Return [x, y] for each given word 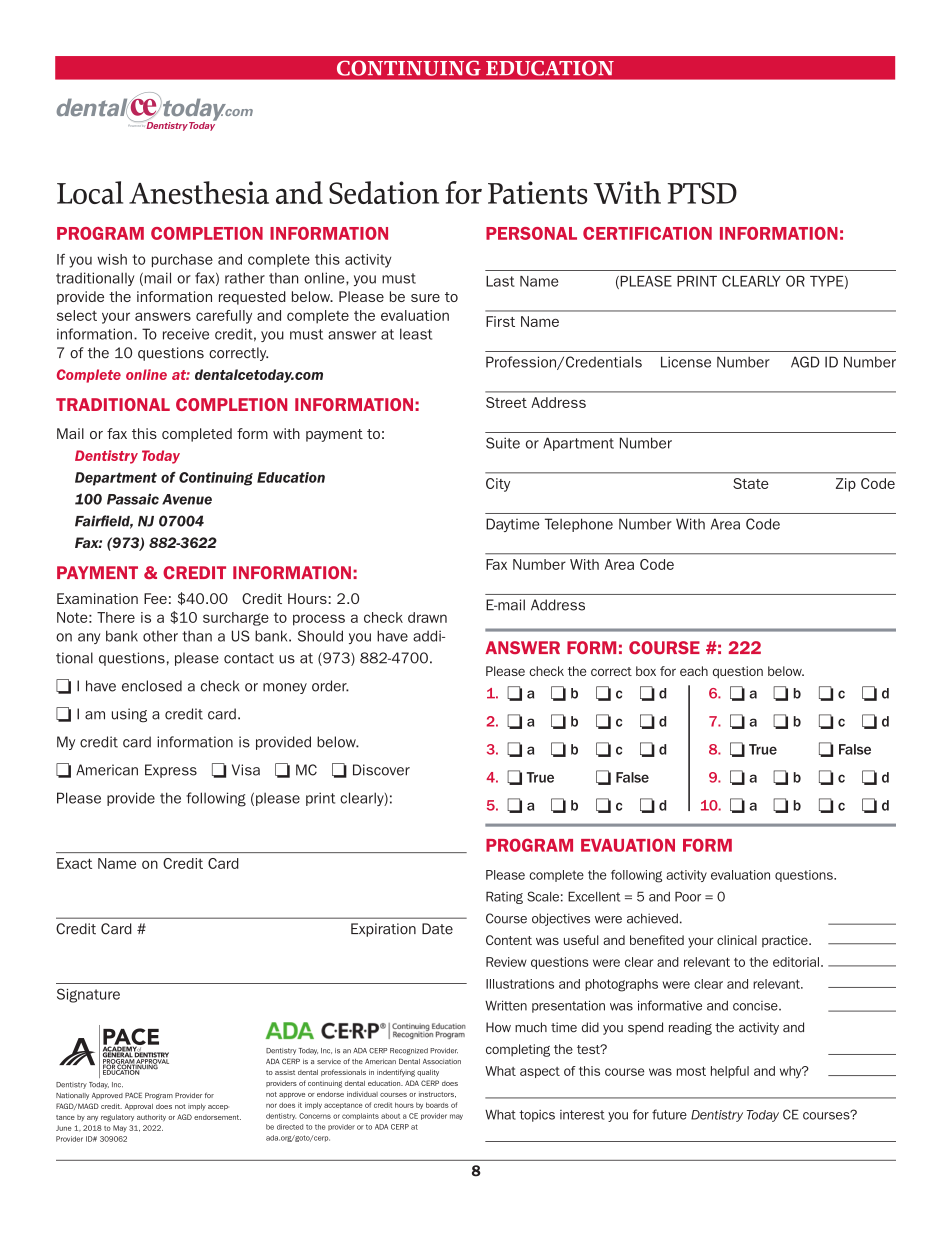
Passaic [133, 499]
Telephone [579, 525]
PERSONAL [531, 233]
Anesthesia [199, 192]
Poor [688, 896]
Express [171, 771]
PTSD [702, 193]
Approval [139, 1107]
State [751, 483]
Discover [381, 770]
